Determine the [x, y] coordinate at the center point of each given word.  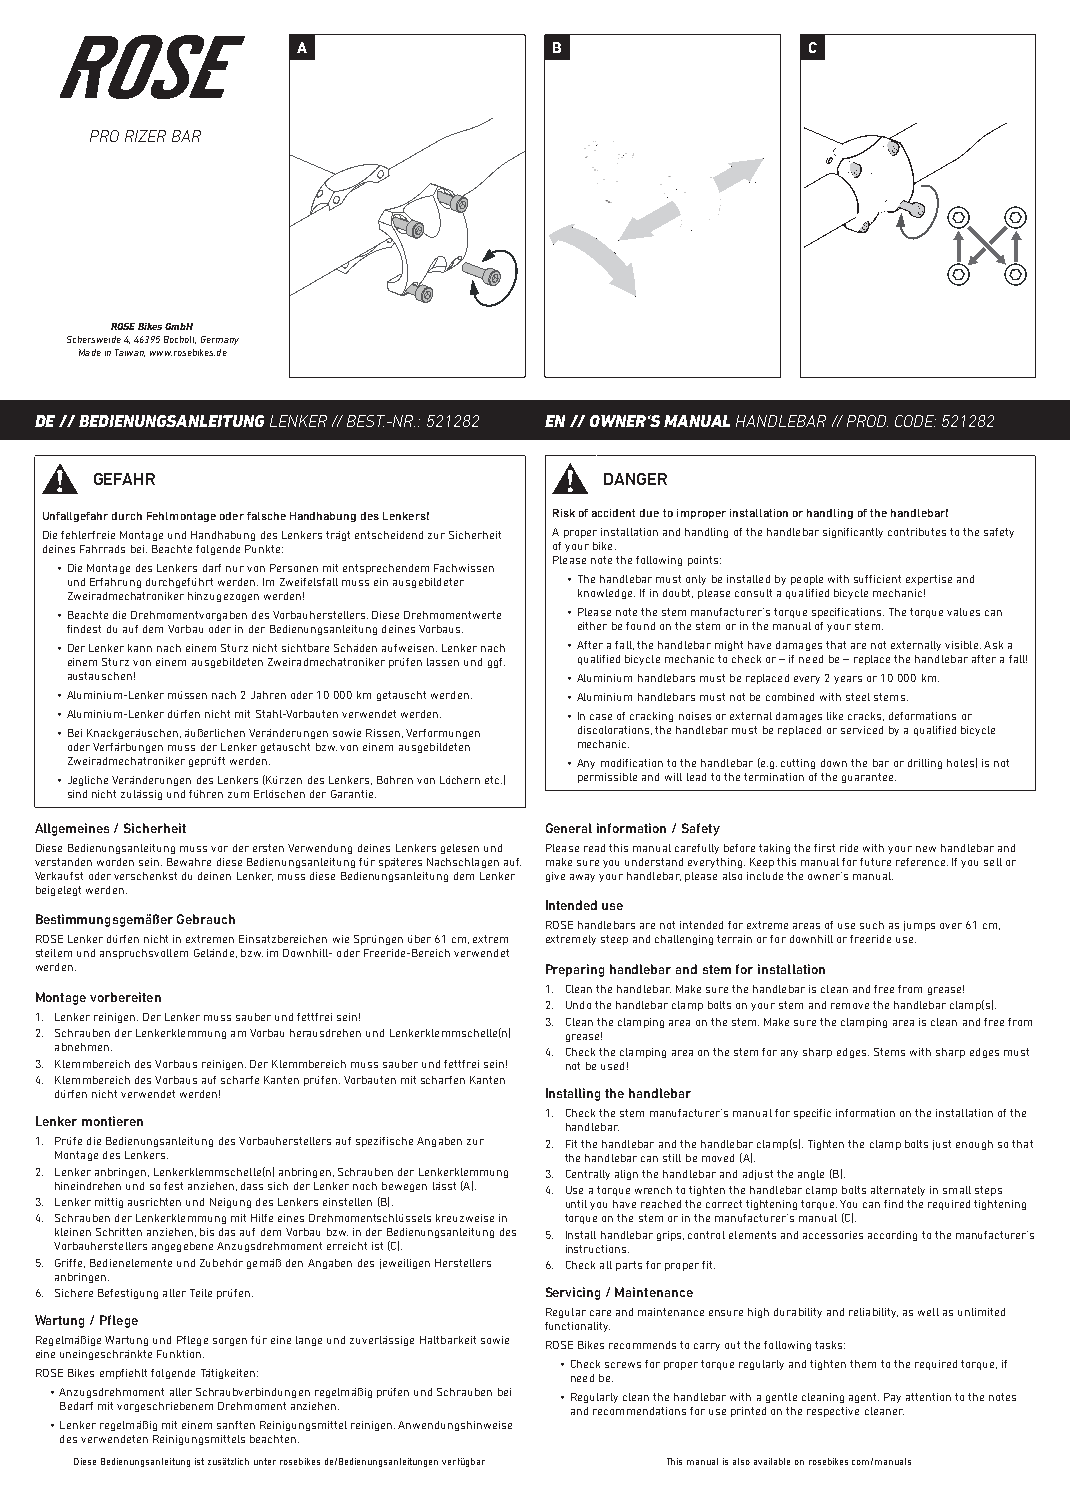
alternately [898, 1191]
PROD [867, 421]
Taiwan [130, 353]
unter [265, 1461]
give [555, 877]
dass [252, 1186]
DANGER [635, 479]
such [872, 925]
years [848, 680]
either [592, 626]
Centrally [588, 1175]
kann [140, 648]
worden [115, 862]
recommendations [639, 1411]
